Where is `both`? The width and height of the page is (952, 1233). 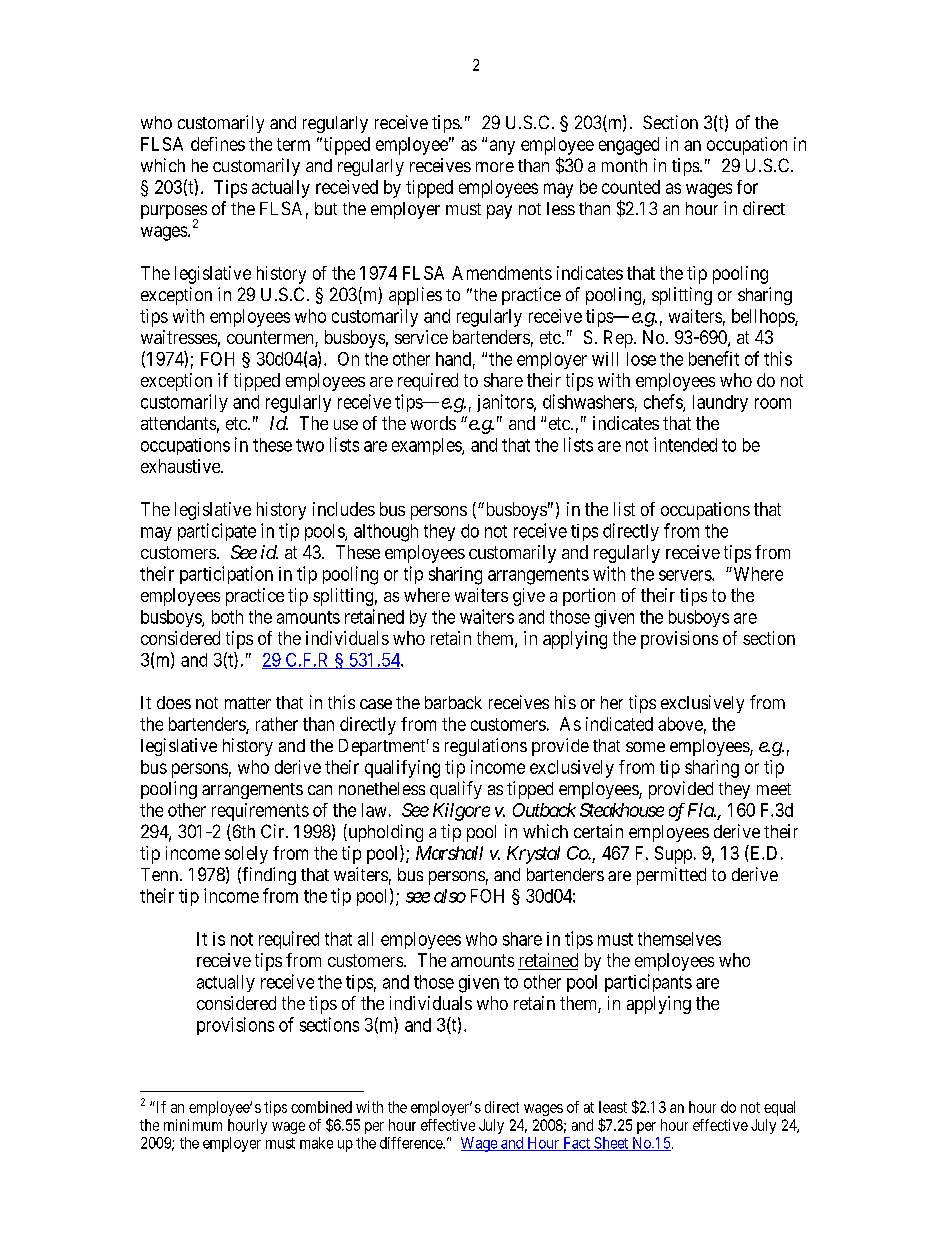 both is located at coordinates (227, 617).
